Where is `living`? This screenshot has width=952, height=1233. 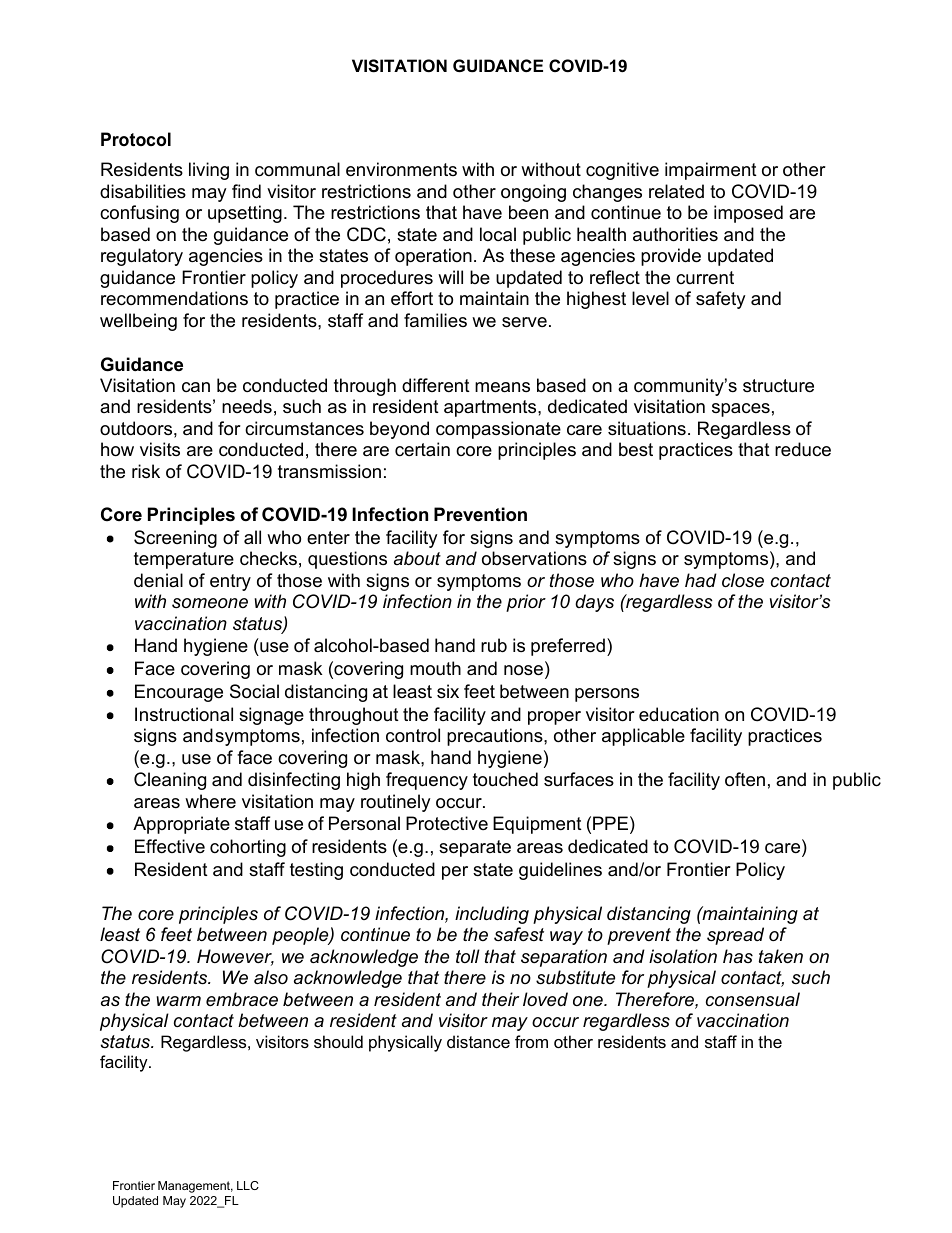 living is located at coordinates (209, 171).
